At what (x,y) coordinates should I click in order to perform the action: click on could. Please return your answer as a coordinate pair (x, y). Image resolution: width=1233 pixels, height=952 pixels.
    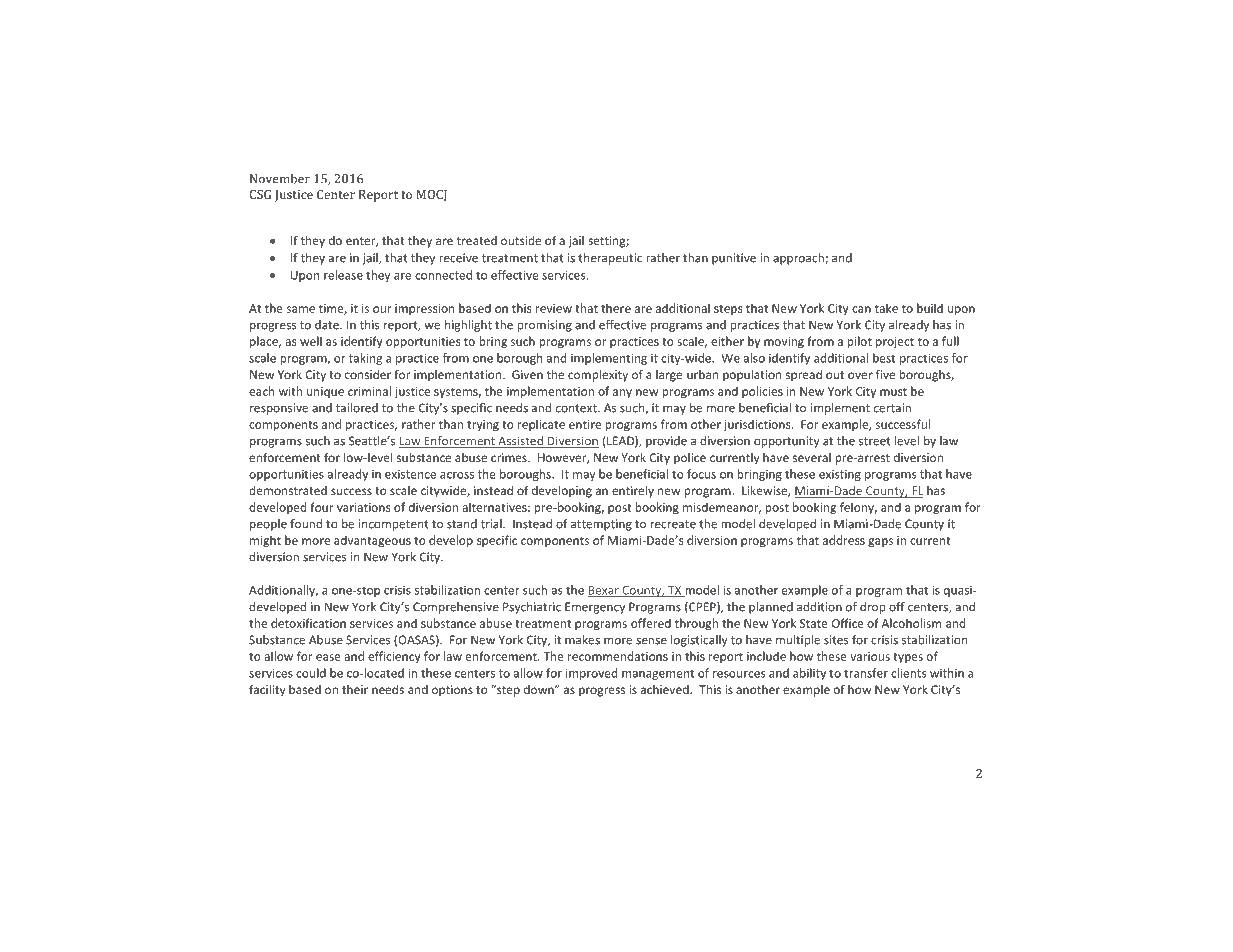
    Looking at the image, I should click on (311, 673).
